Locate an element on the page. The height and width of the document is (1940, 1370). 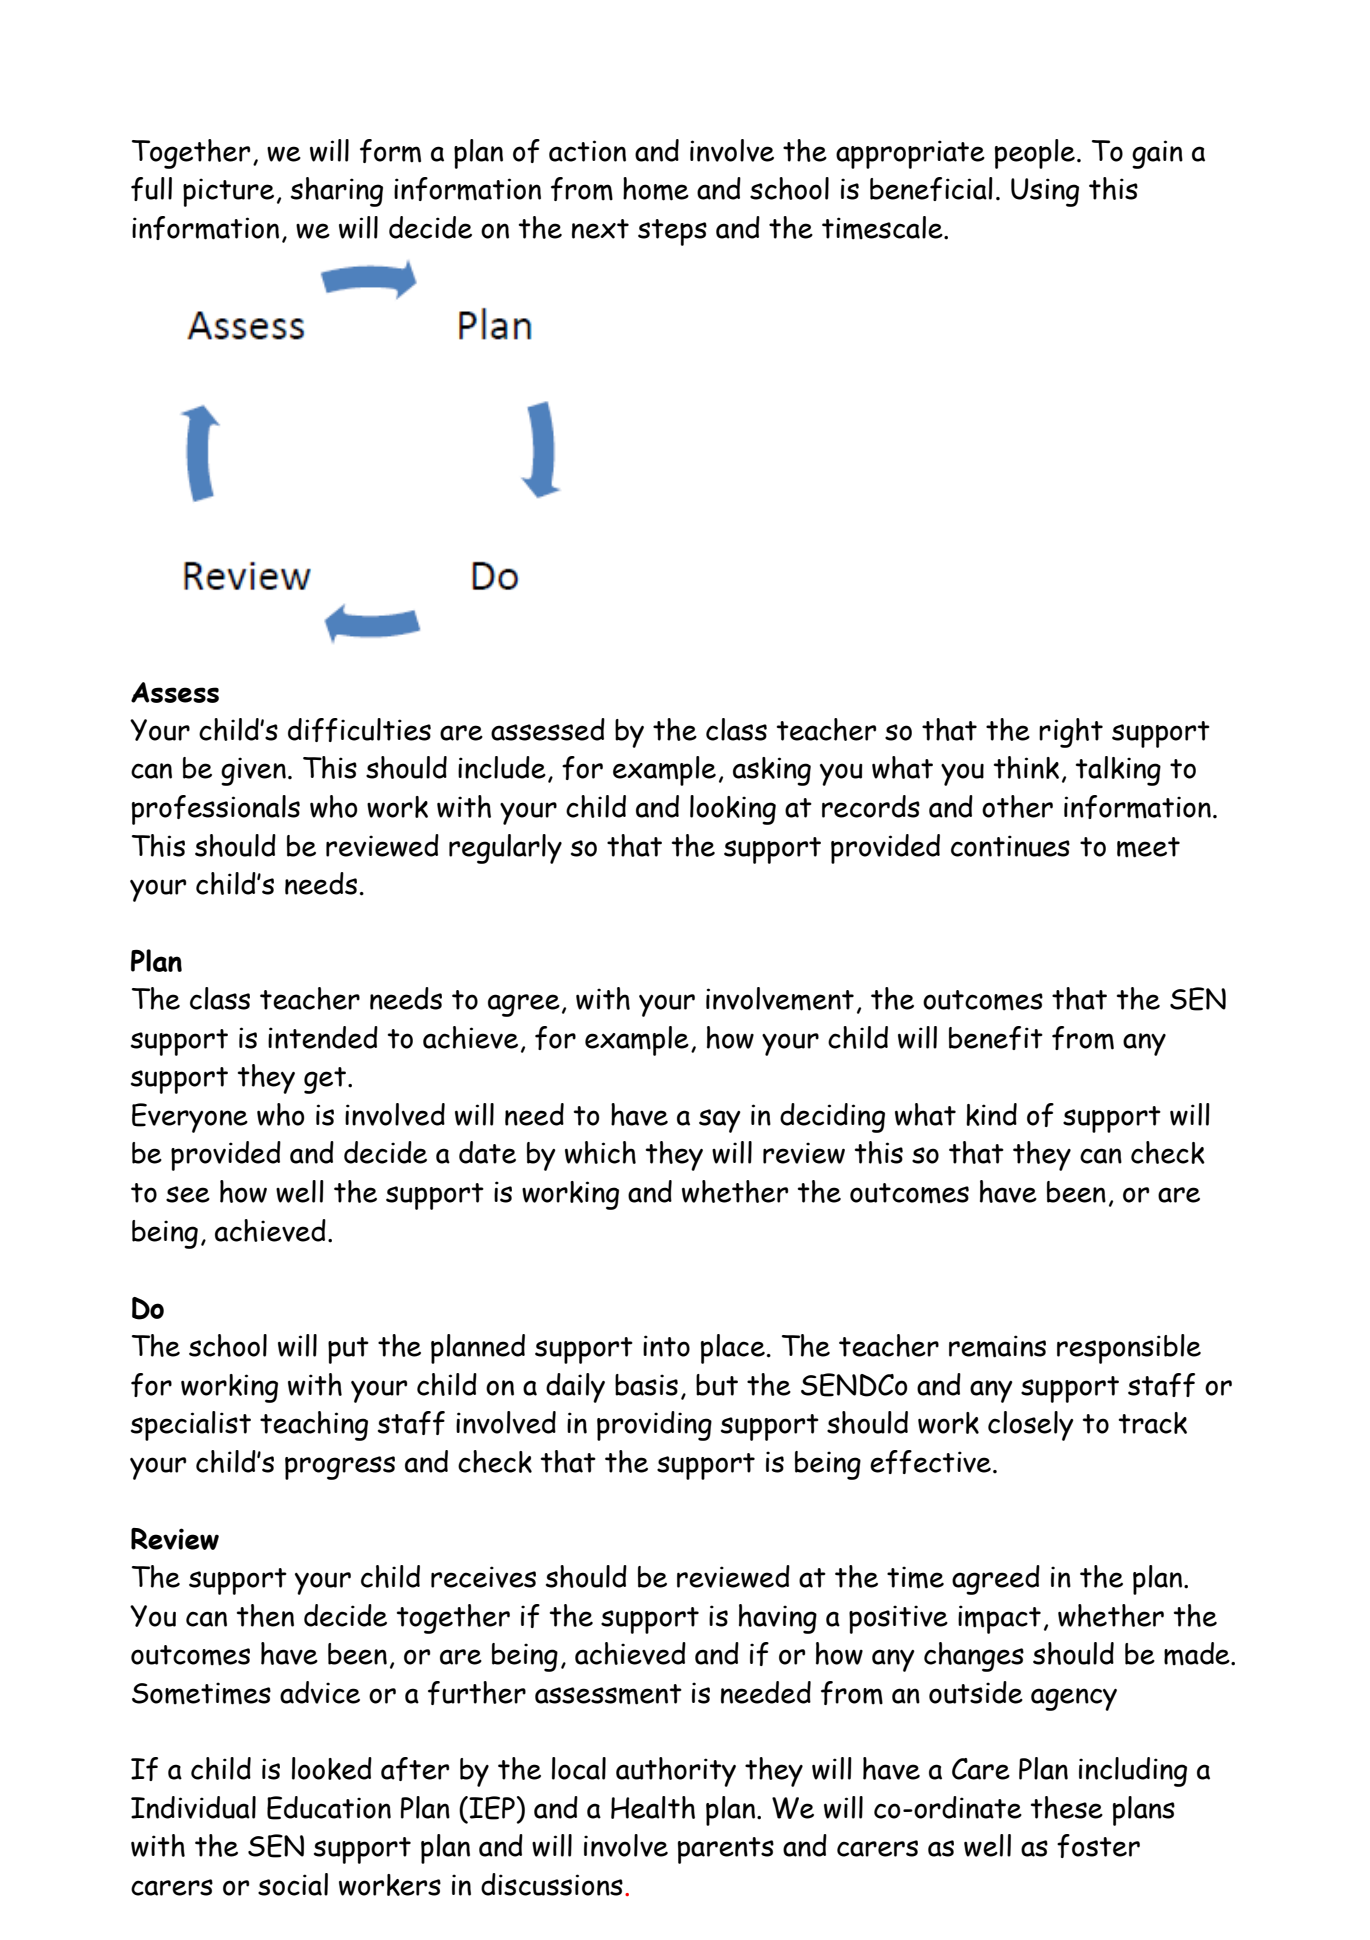
Using is located at coordinates (1045, 192).
